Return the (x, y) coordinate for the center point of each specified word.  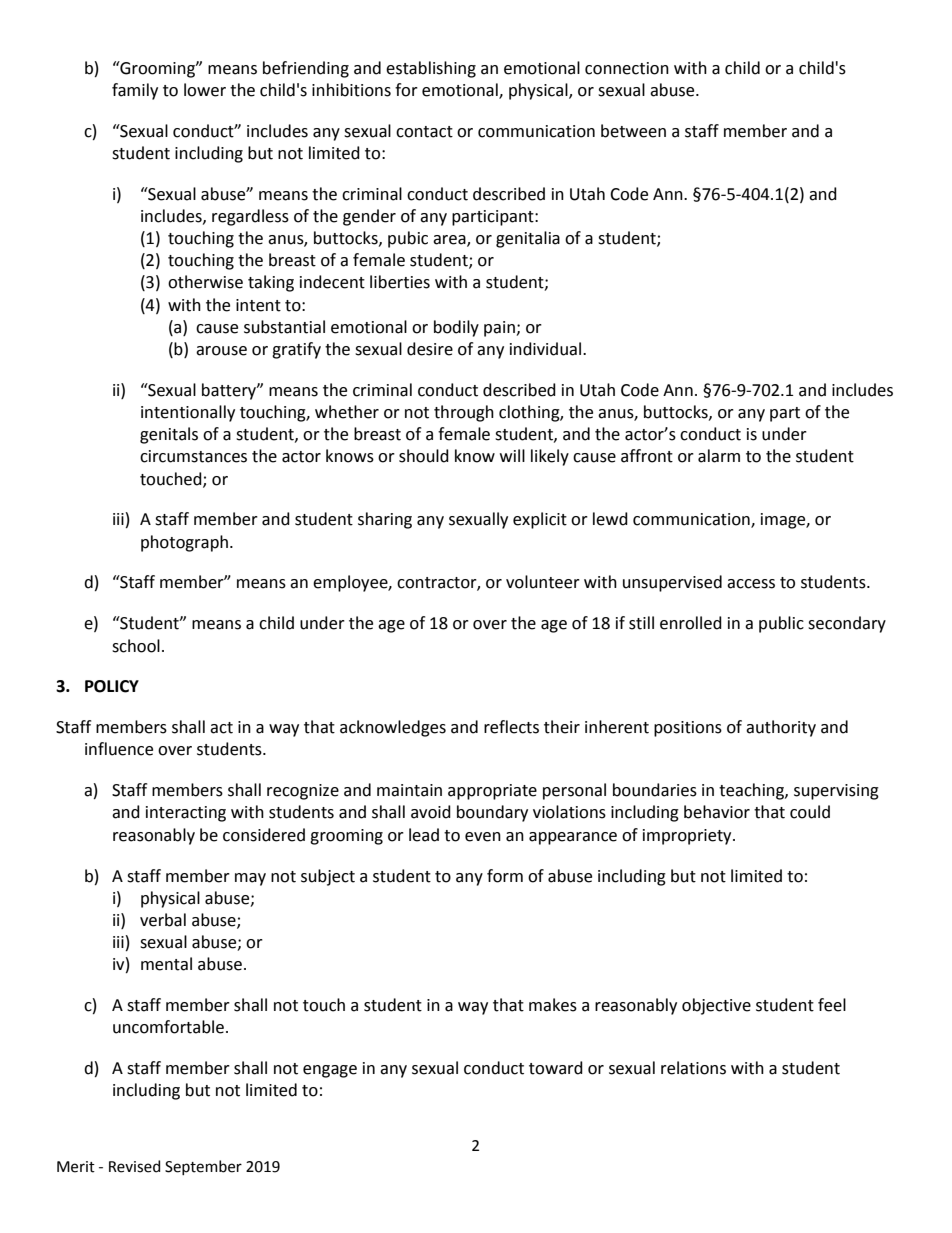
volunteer (543, 582)
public (781, 624)
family (135, 91)
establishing (431, 69)
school (136, 646)
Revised (134, 1166)
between (633, 131)
